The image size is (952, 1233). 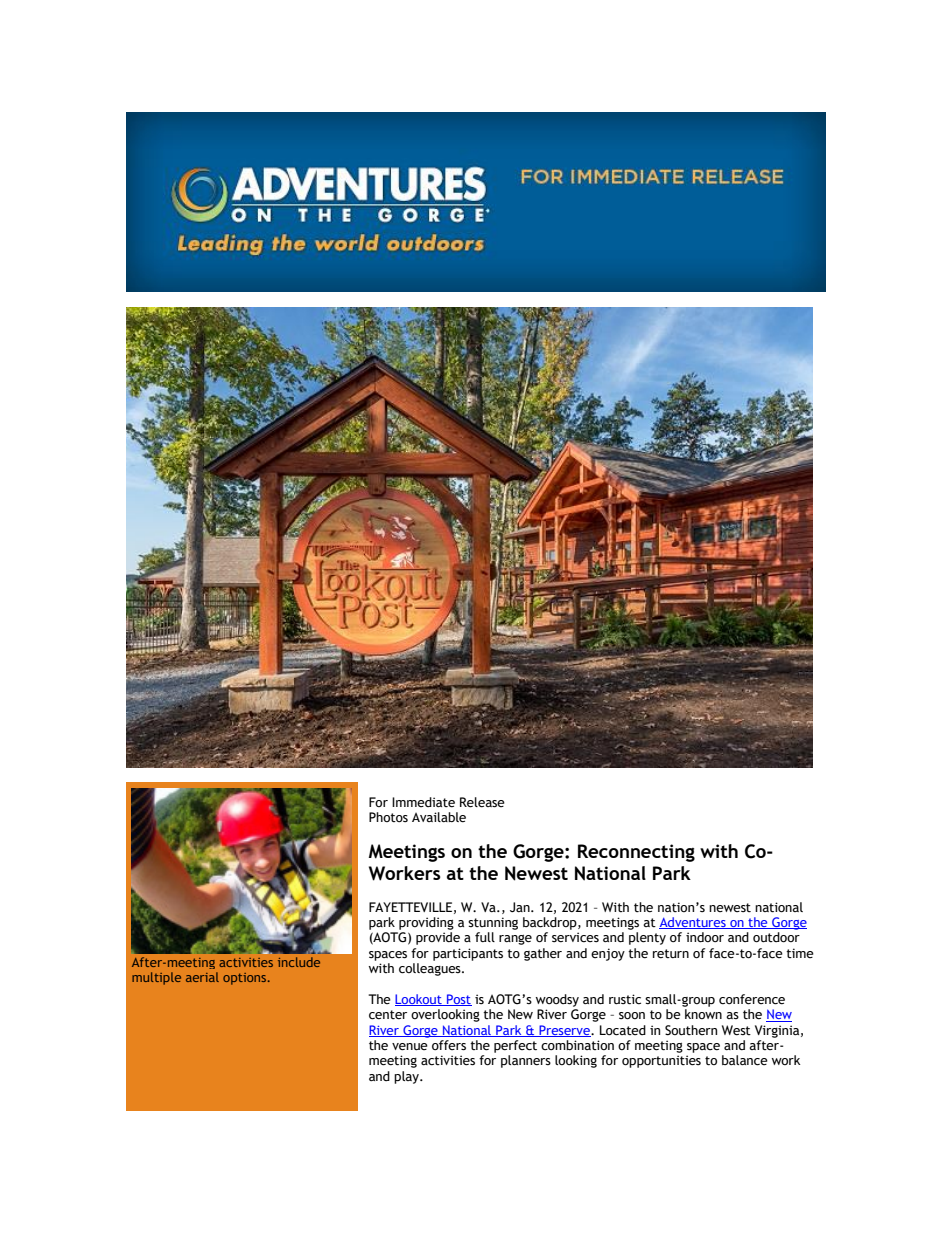 I want to click on include, so click(x=299, y=962).
